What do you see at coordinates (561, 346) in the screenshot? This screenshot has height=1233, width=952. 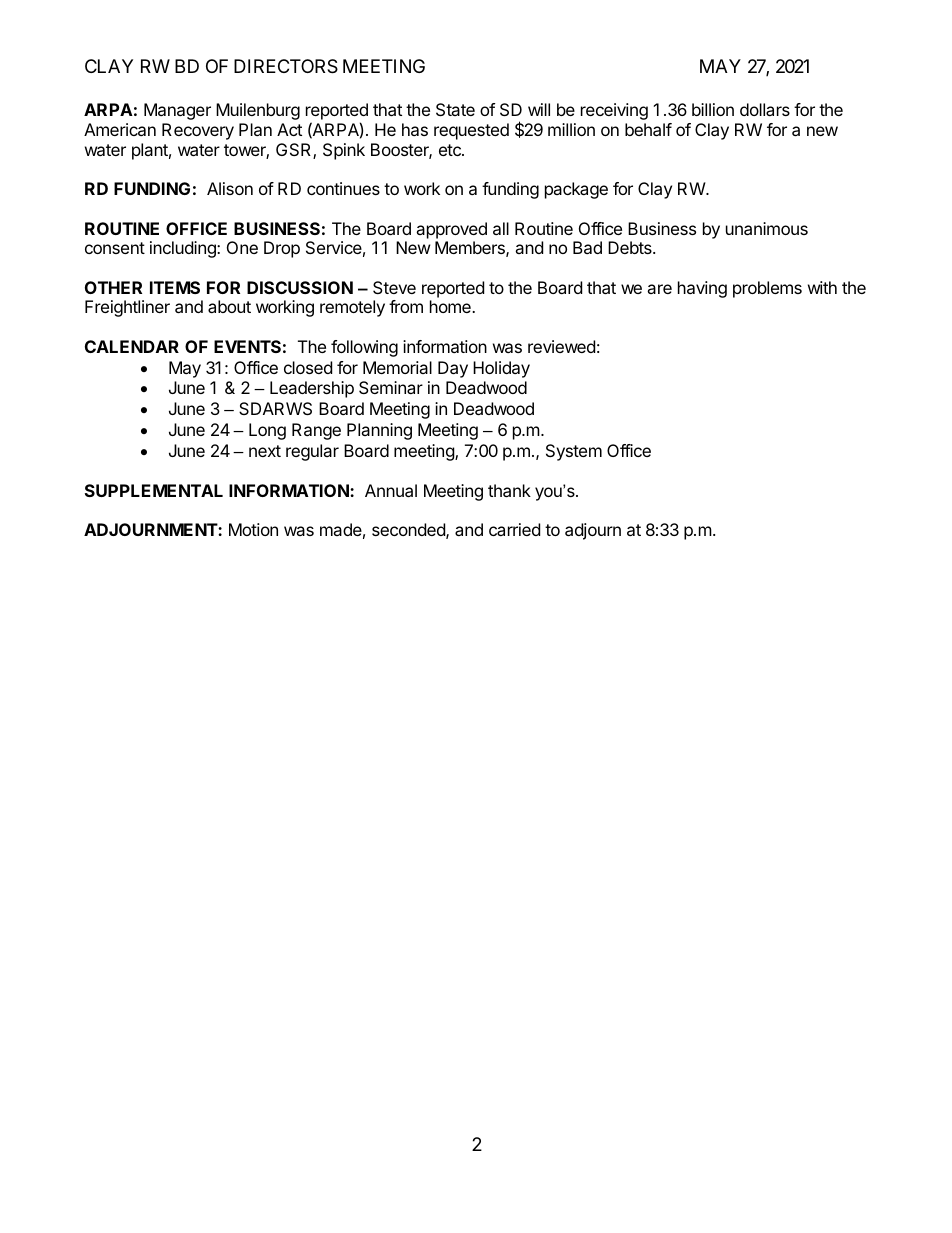 I see `reviewed` at bounding box center [561, 346].
